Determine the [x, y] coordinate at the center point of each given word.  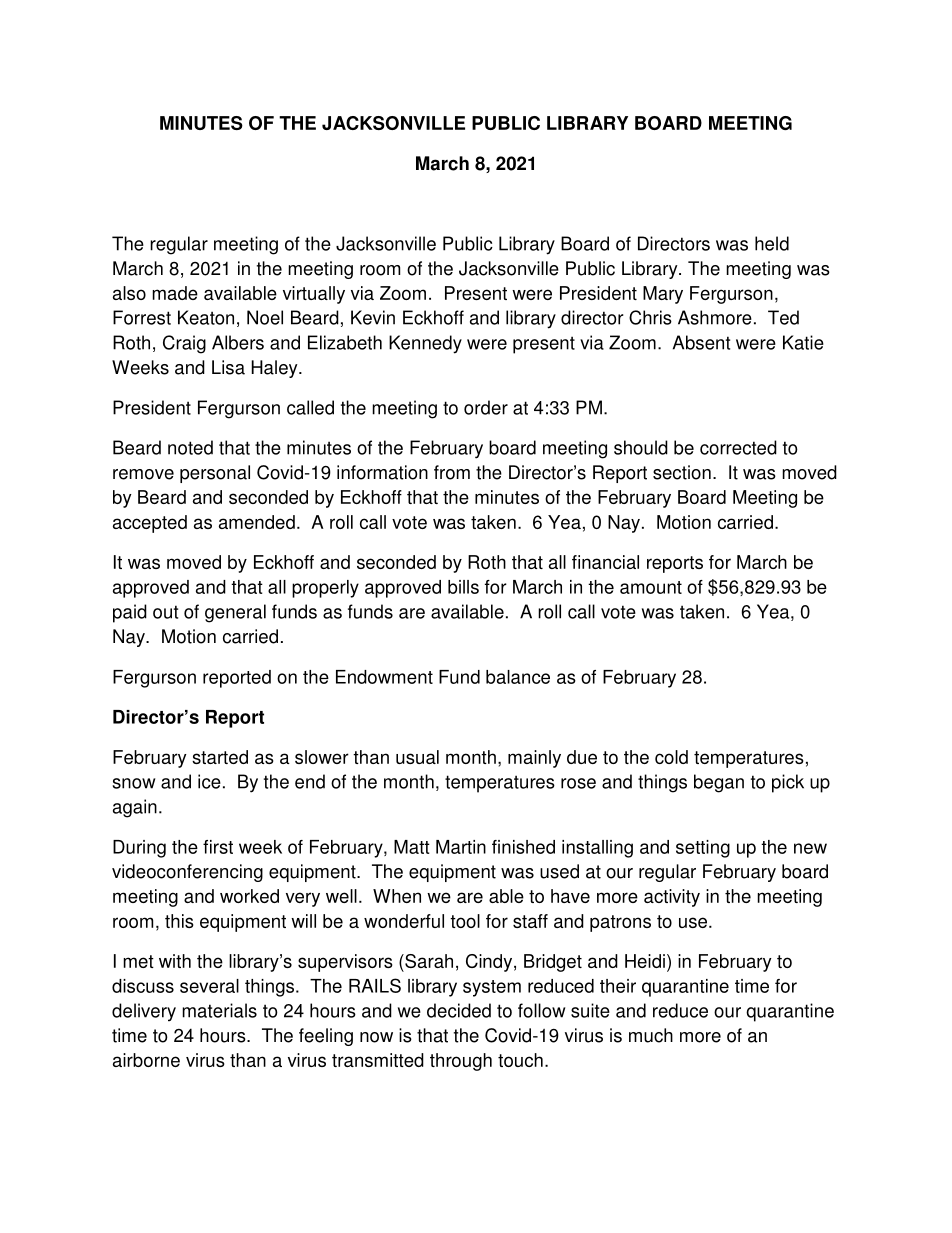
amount [651, 587]
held [772, 243]
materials [219, 1010]
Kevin [373, 317]
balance [518, 677]
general [235, 613]
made [175, 293]
